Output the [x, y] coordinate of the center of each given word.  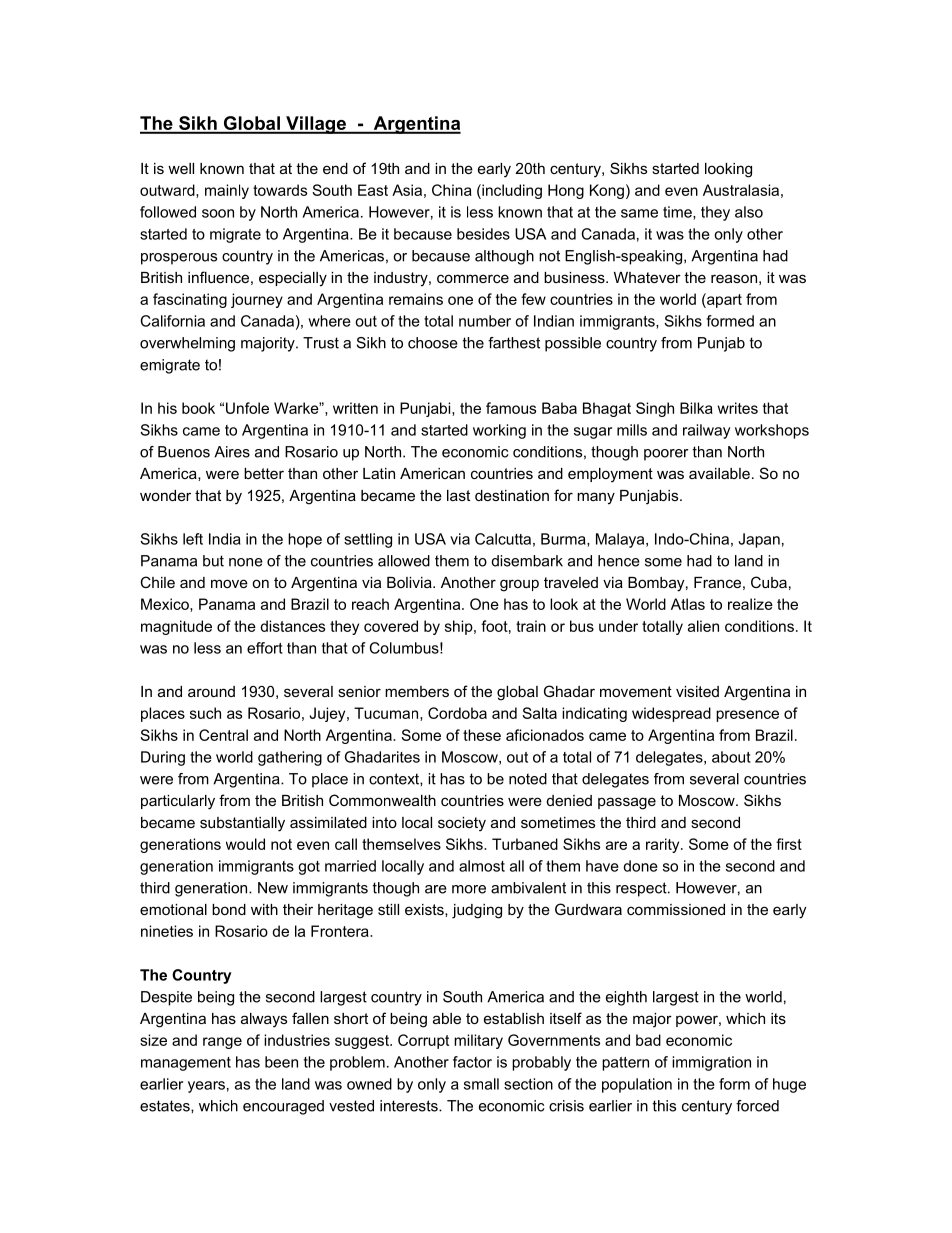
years [206, 1087]
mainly [227, 191]
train [531, 626]
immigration [711, 1063]
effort [265, 648]
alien [703, 626]
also [749, 212]
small [481, 1084]
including [511, 191]
